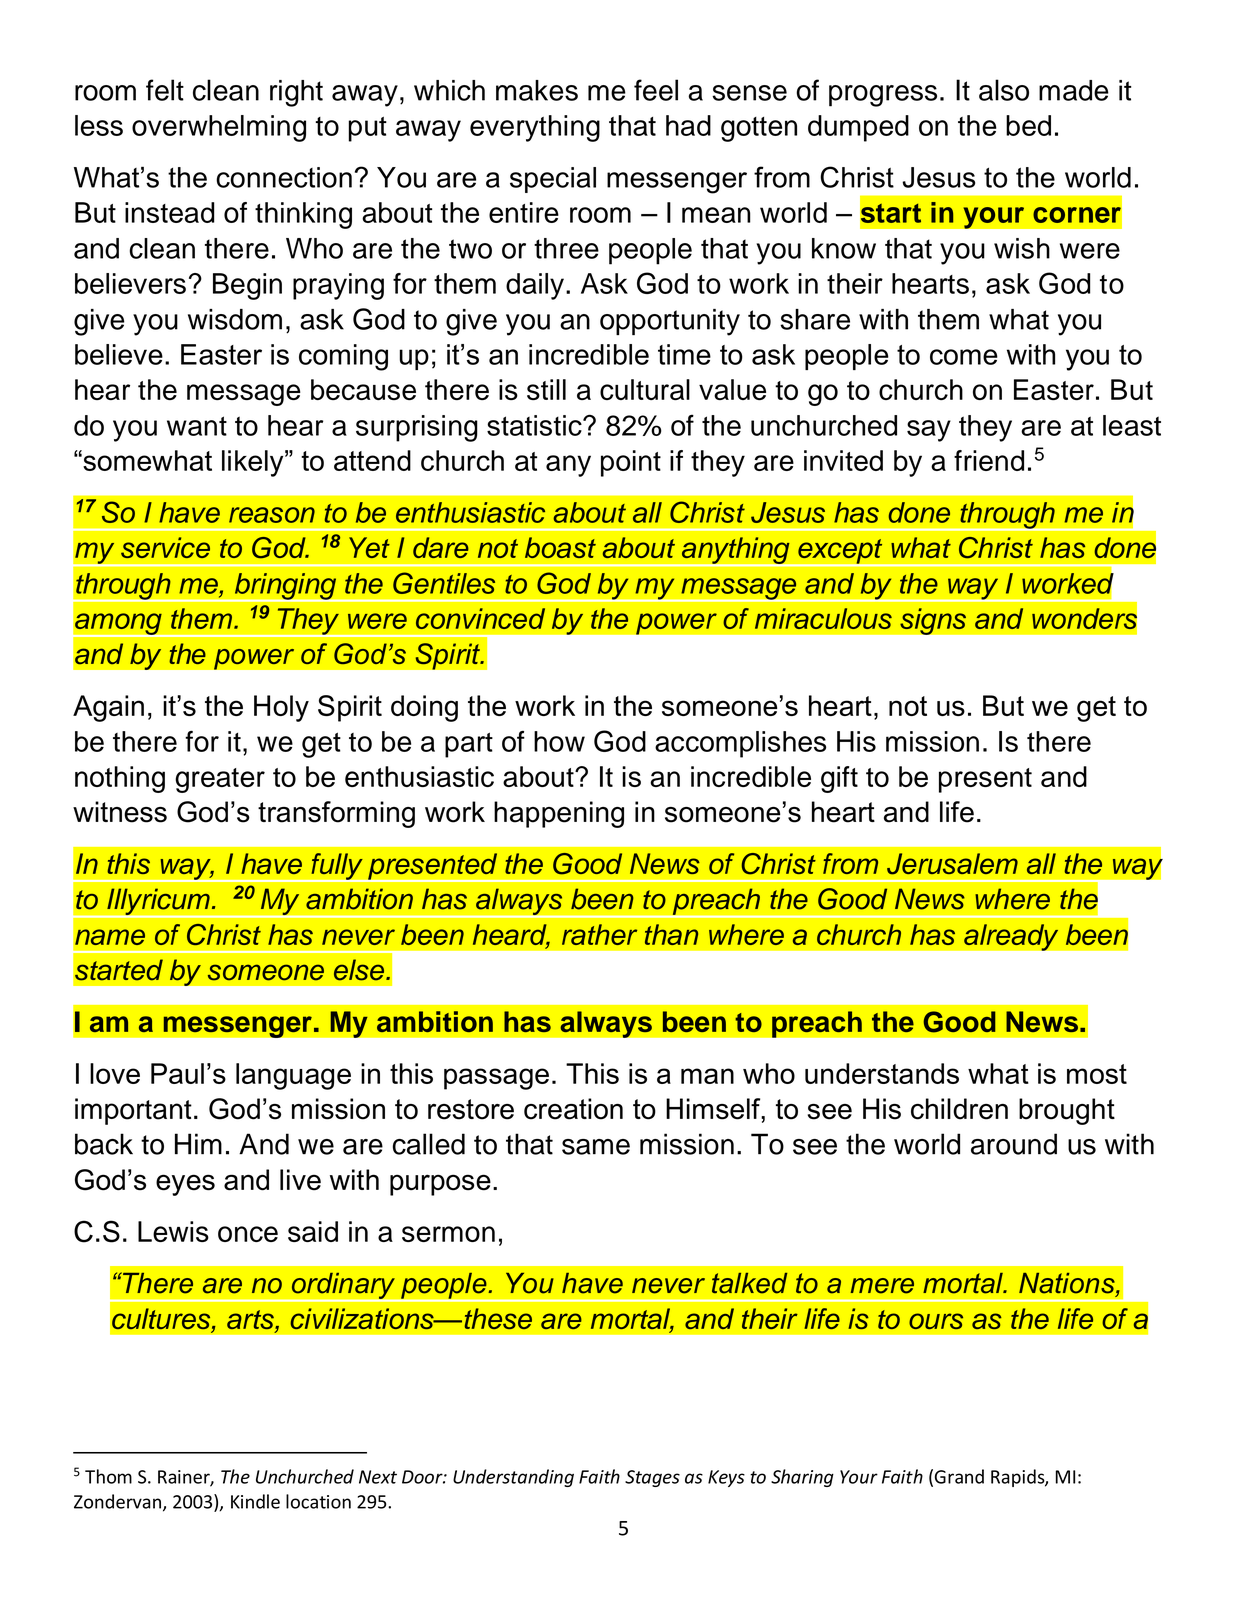  What do you see at coordinates (599, 934) in the screenshot?
I see `rather` at bounding box center [599, 934].
